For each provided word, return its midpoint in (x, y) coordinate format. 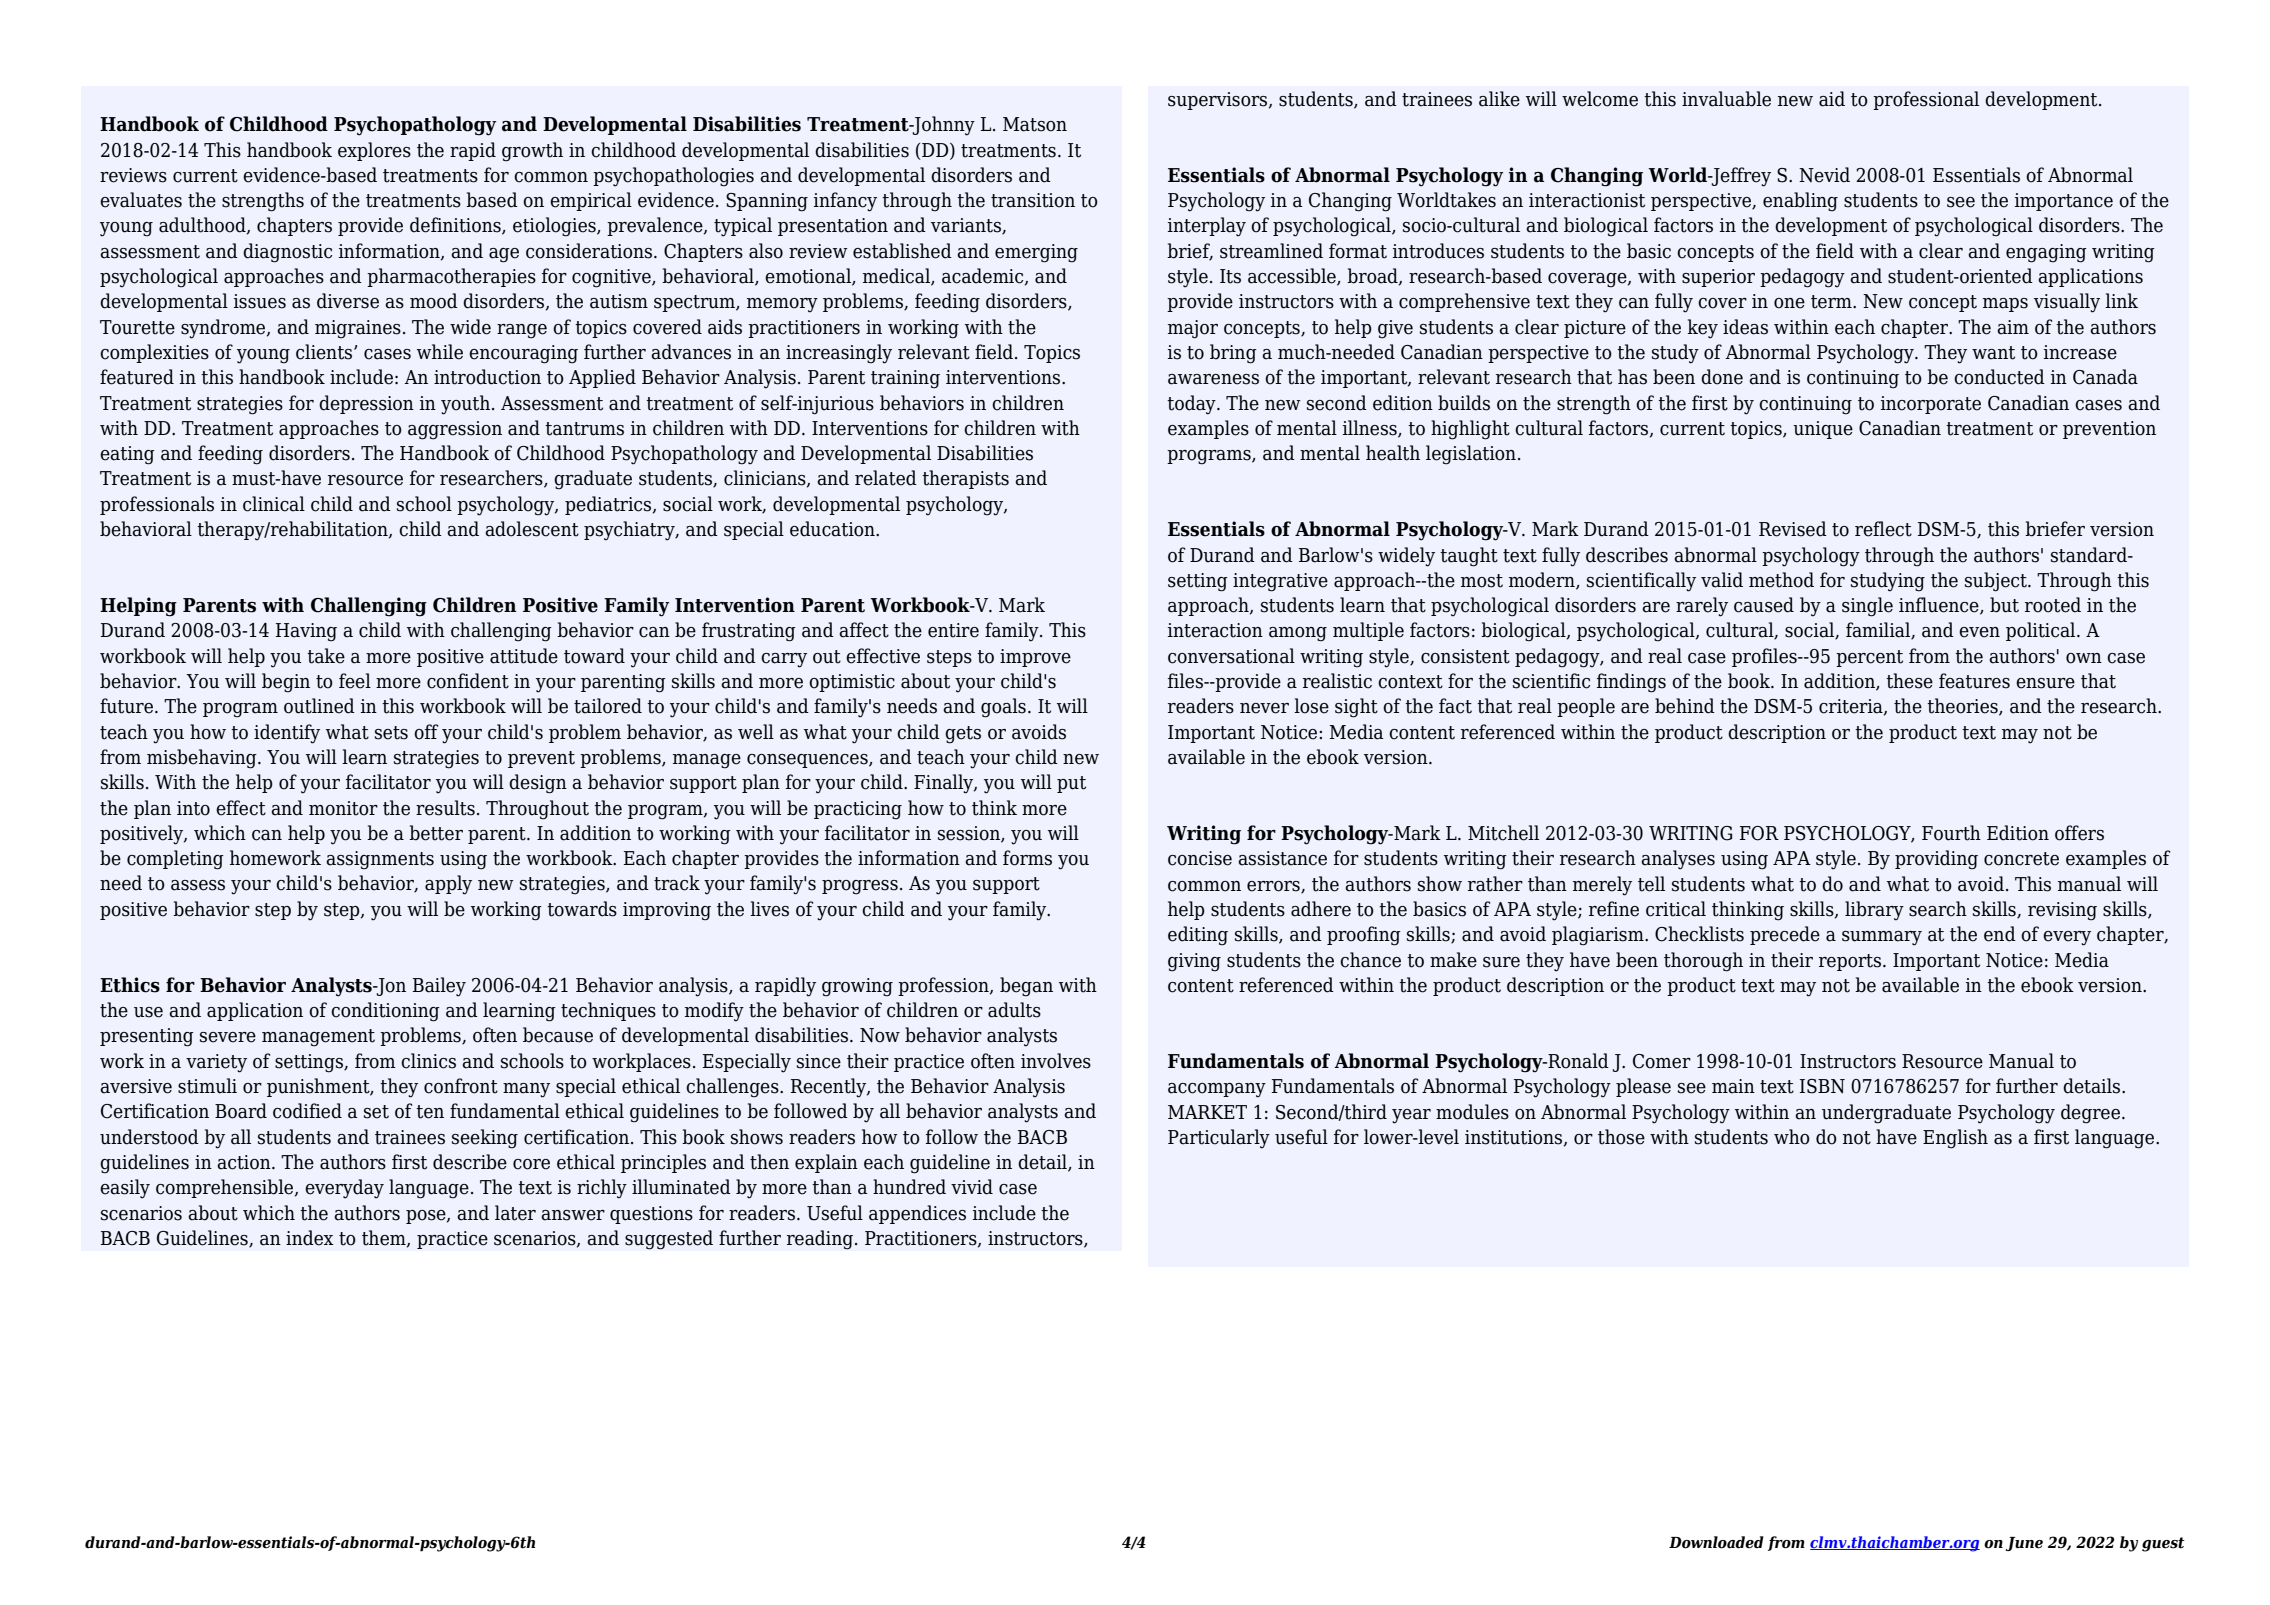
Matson (1035, 124)
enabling (1800, 202)
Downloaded (1716, 1542)
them (385, 1239)
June (2024, 1544)
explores (374, 151)
